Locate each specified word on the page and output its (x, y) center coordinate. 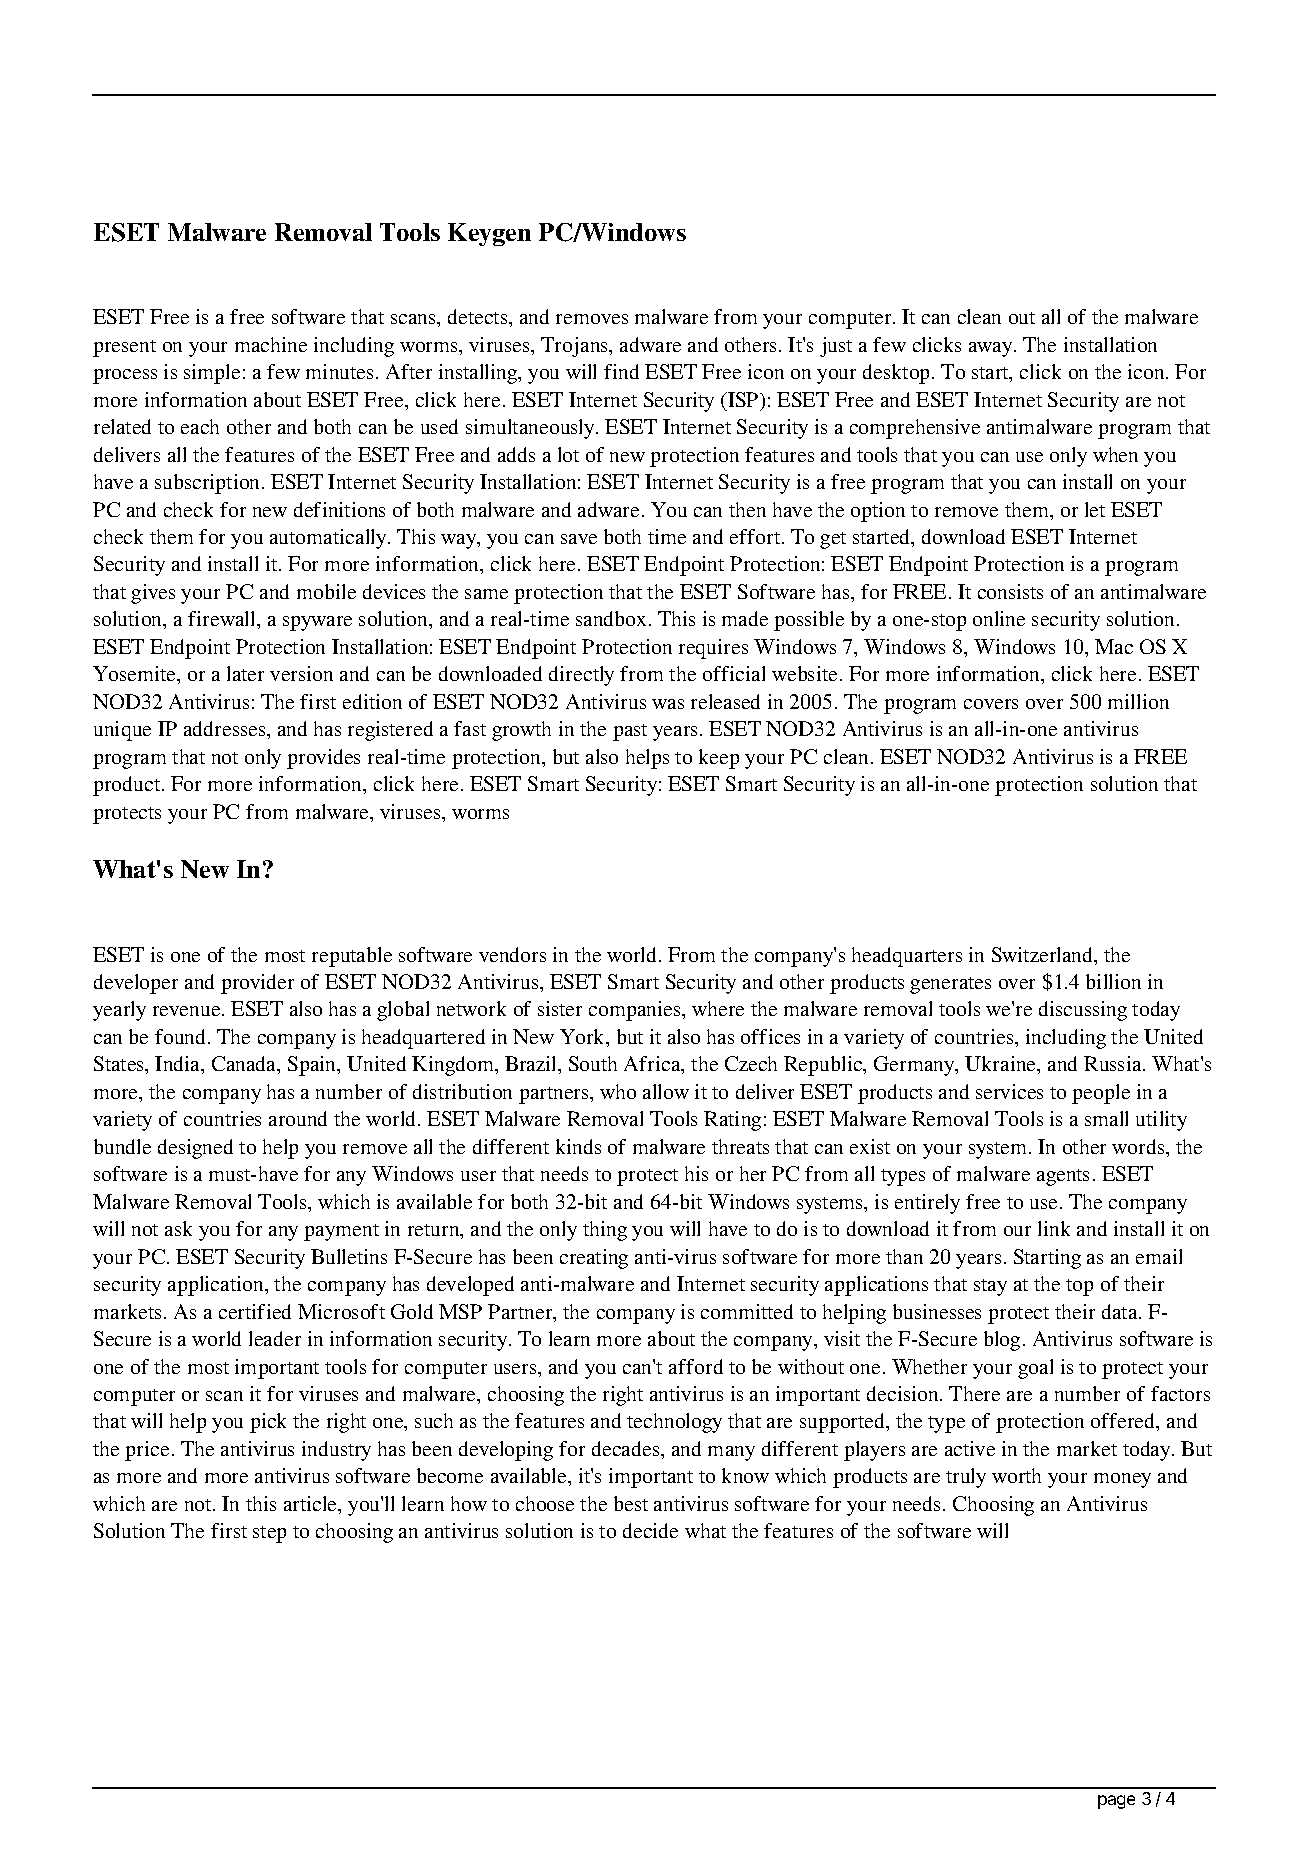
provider (257, 984)
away (992, 349)
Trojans (576, 347)
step (269, 1534)
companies (636, 1011)
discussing (1083, 1011)
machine (271, 344)
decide (650, 1530)
